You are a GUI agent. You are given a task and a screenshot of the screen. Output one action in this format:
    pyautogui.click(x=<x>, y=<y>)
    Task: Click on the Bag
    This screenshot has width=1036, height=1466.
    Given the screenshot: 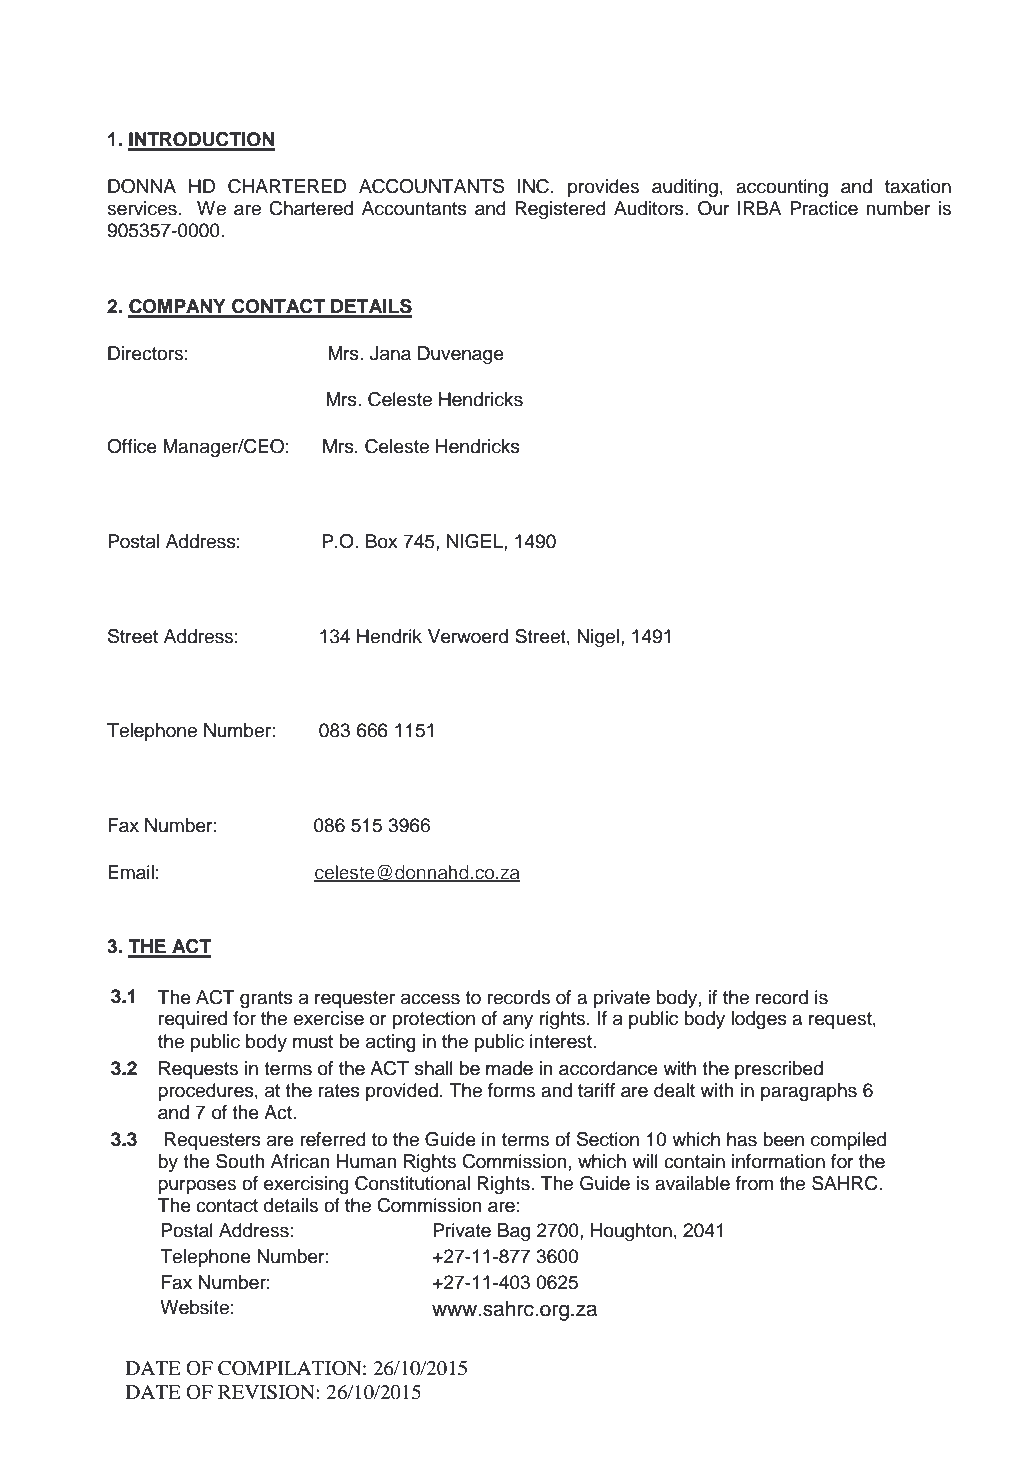 What is the action you would take?
    pyautogui.click(x=514, y=1232)
